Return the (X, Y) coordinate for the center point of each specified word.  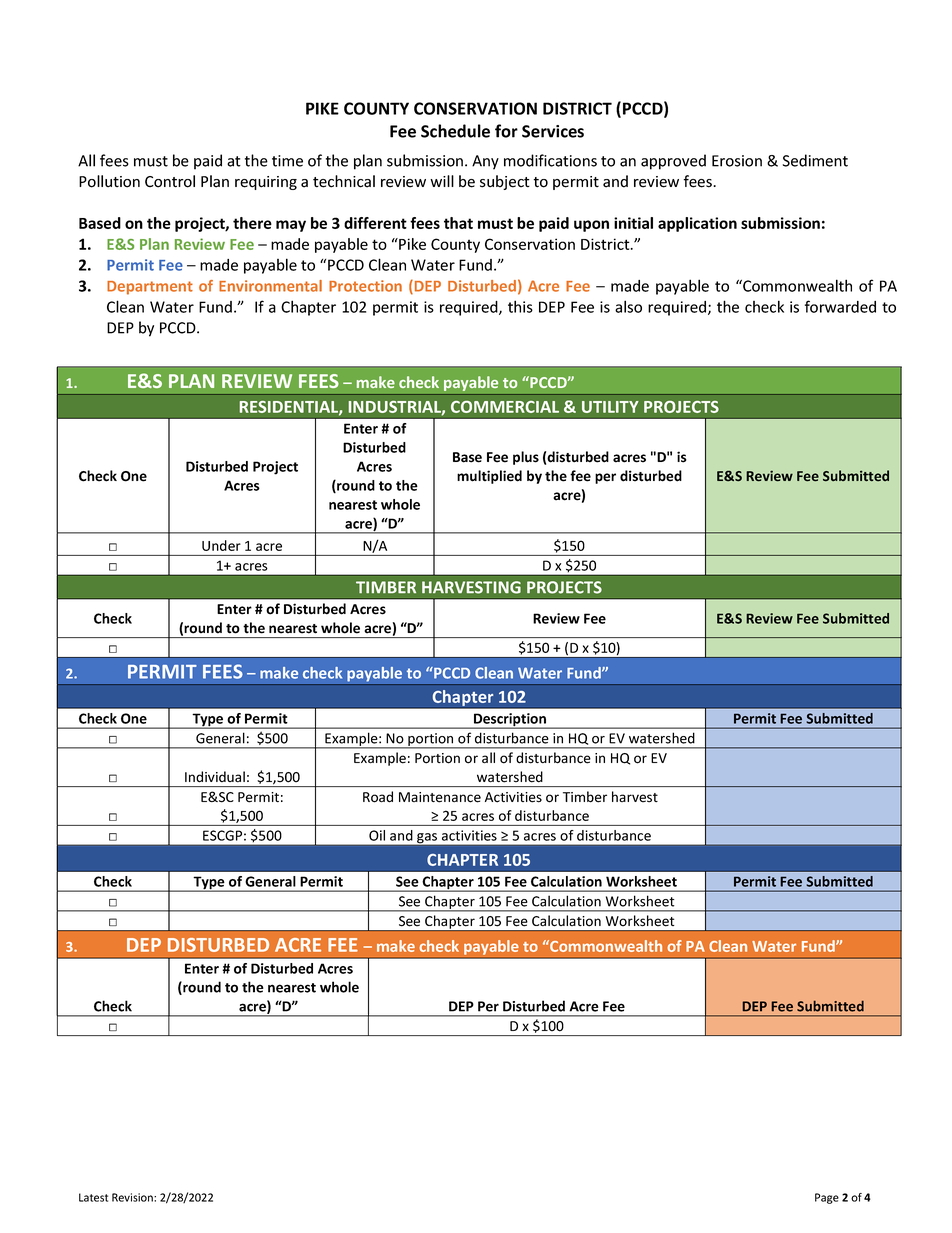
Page (827, 1198)
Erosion (737, 161)
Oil (377, 835)
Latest (93, 1197)
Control (170, 181)
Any (485, 162)
